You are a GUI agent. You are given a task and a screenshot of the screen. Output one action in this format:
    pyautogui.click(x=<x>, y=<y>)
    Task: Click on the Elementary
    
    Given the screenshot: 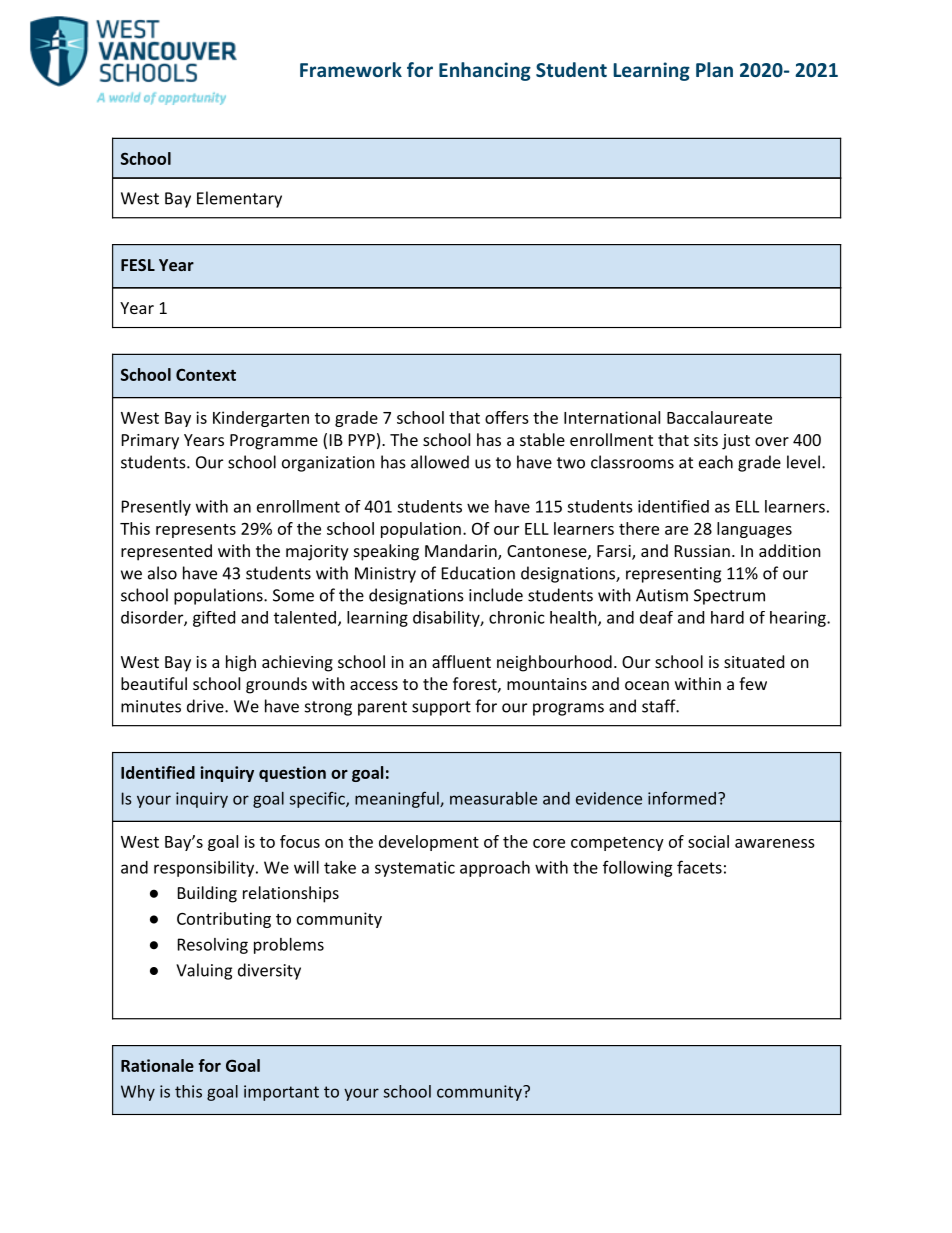 What is the action you would take?
    pyautogui.click(x=239, y=199)
